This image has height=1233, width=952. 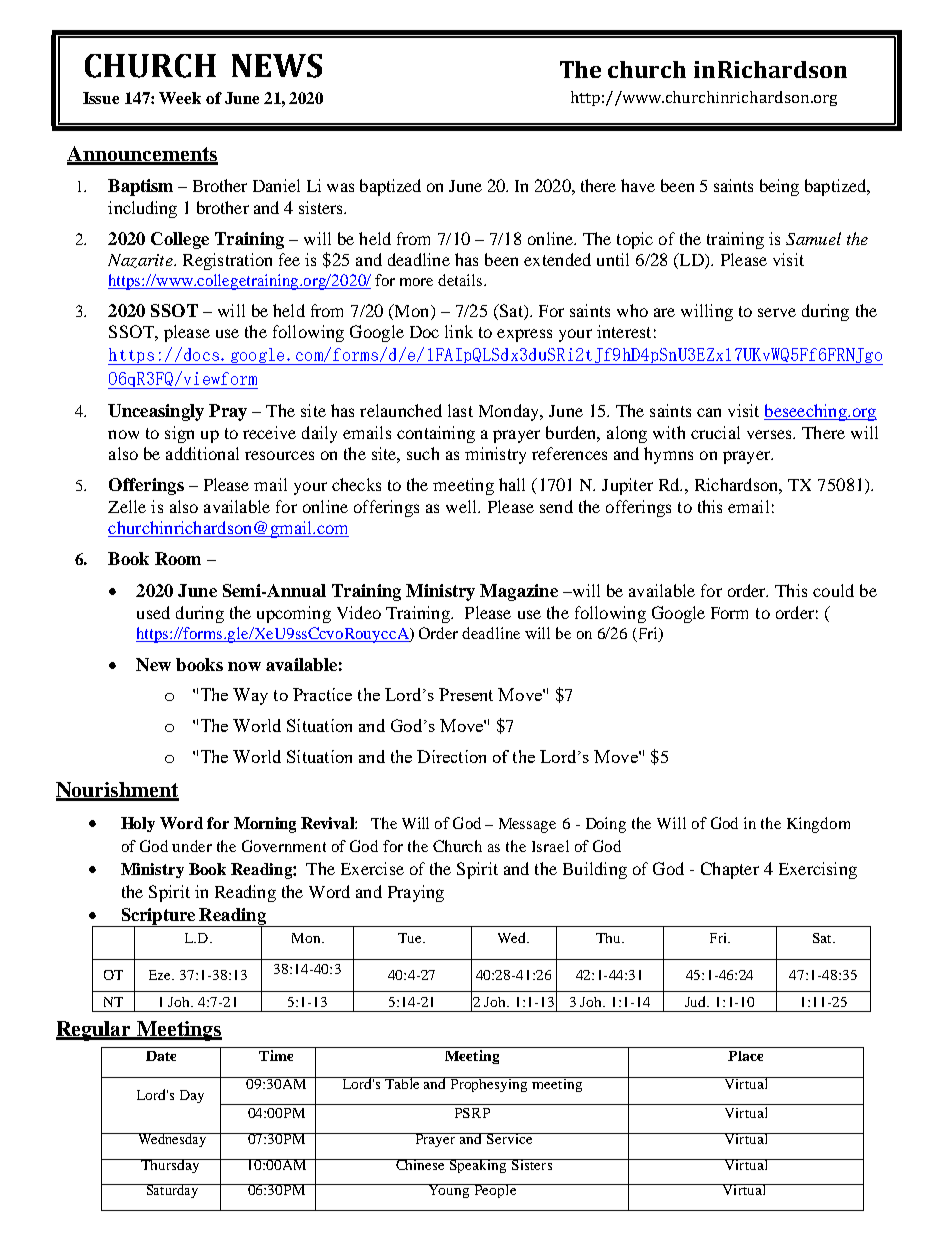 What do you see at coordinates (770, 434) in the image?
I see `verses` at bounding box center [770, 434].
